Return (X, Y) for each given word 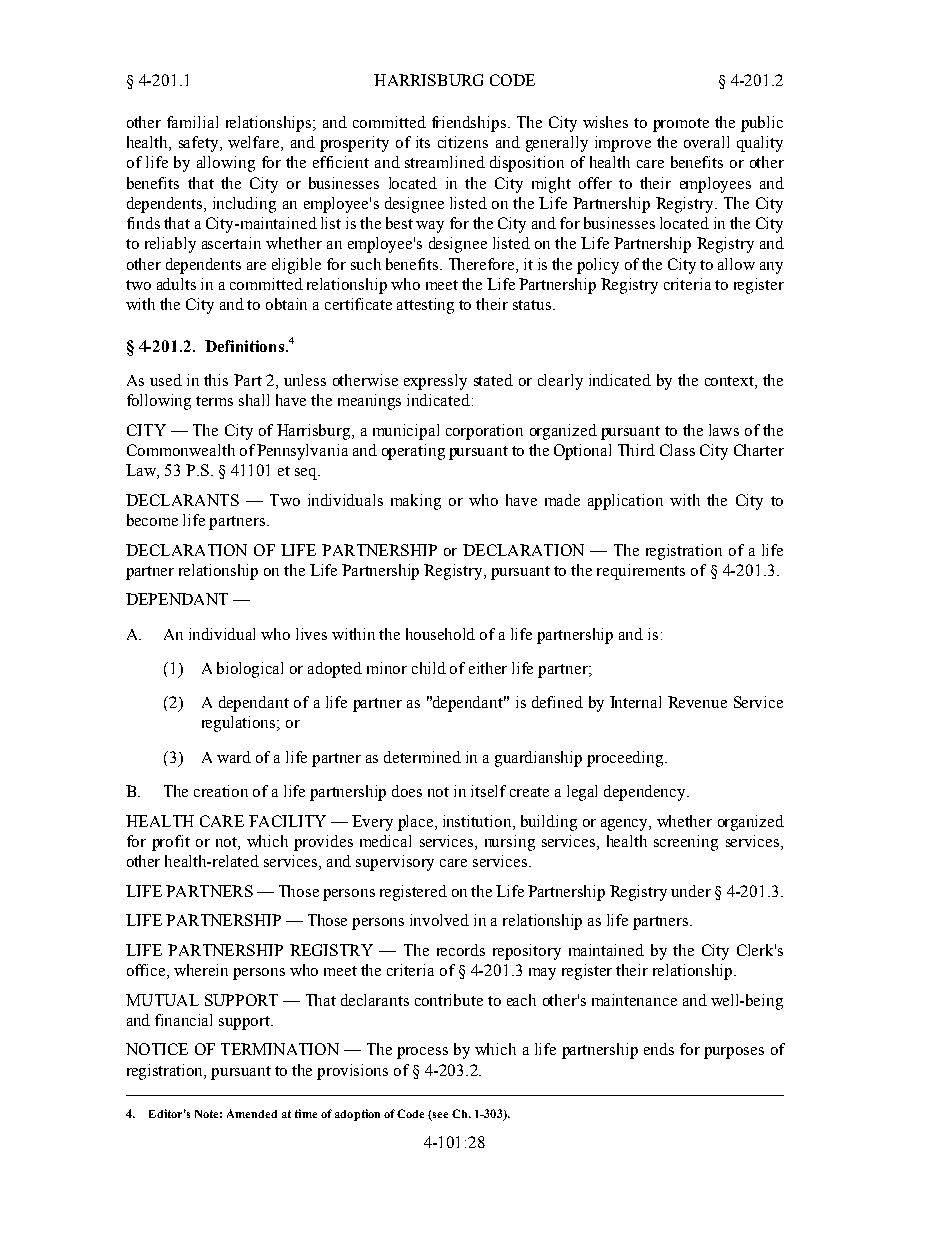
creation (221, 791)
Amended (252, 1113)
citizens (463, 142)
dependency (646, 793)
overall (706, 142)
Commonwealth (181, 450)
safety (200, 144)
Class (677, 450)
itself (488, 791)
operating (413, 452)
